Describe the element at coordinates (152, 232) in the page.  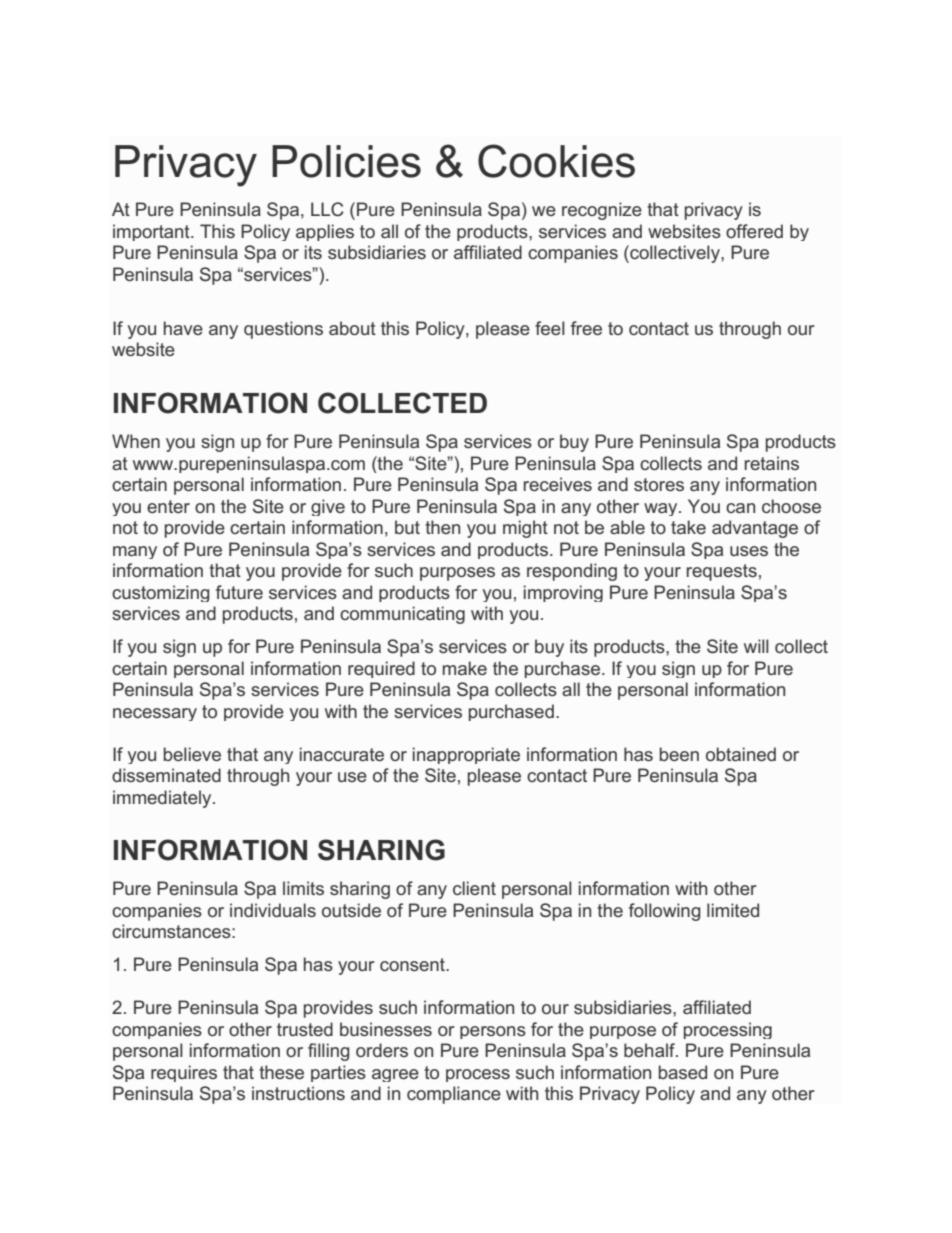
I see `important` at that location.
